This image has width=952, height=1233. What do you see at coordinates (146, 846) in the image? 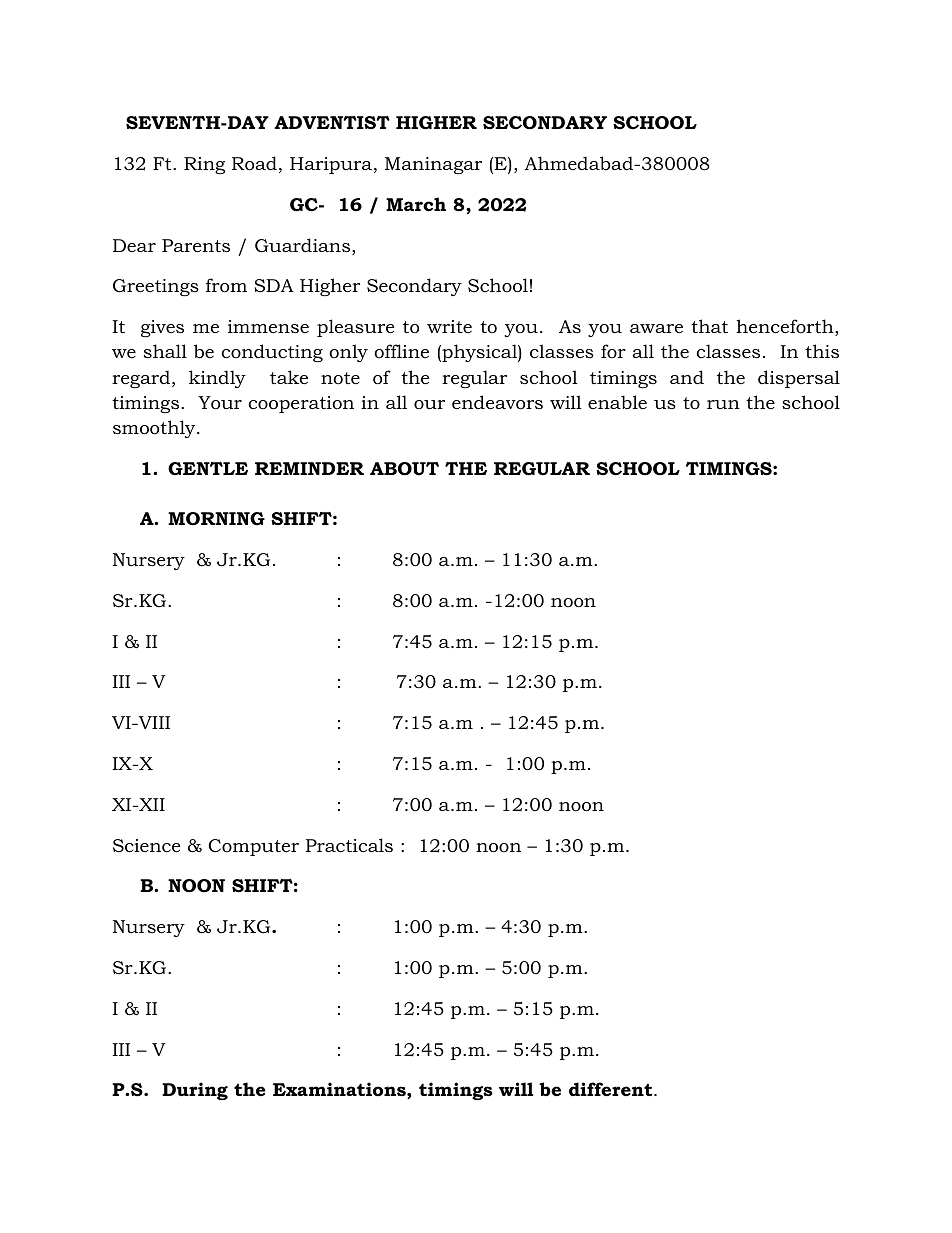
I see `Science` at bounding box center [146, 846].
